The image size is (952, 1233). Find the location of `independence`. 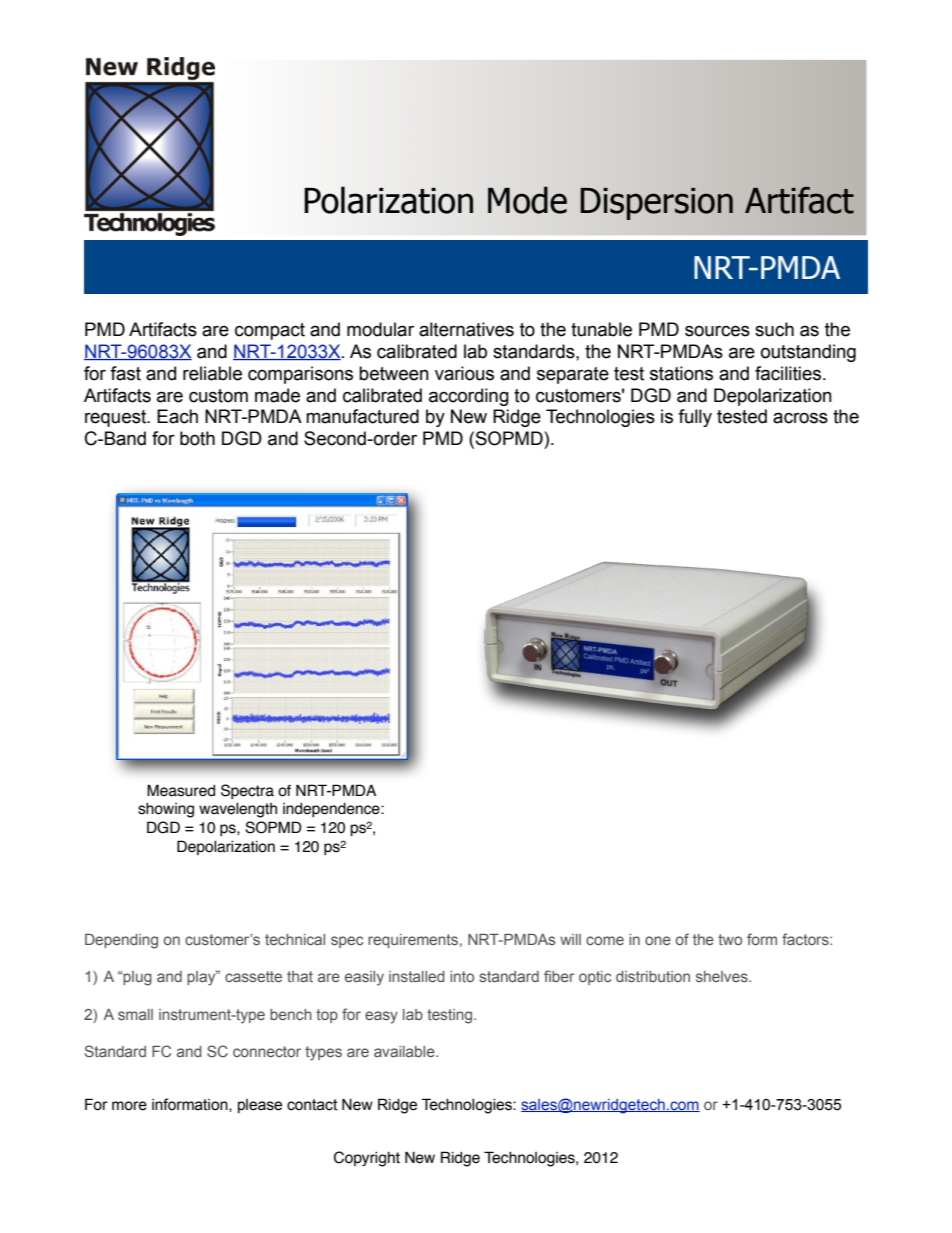

independence is located at coordinates (332, 810).
